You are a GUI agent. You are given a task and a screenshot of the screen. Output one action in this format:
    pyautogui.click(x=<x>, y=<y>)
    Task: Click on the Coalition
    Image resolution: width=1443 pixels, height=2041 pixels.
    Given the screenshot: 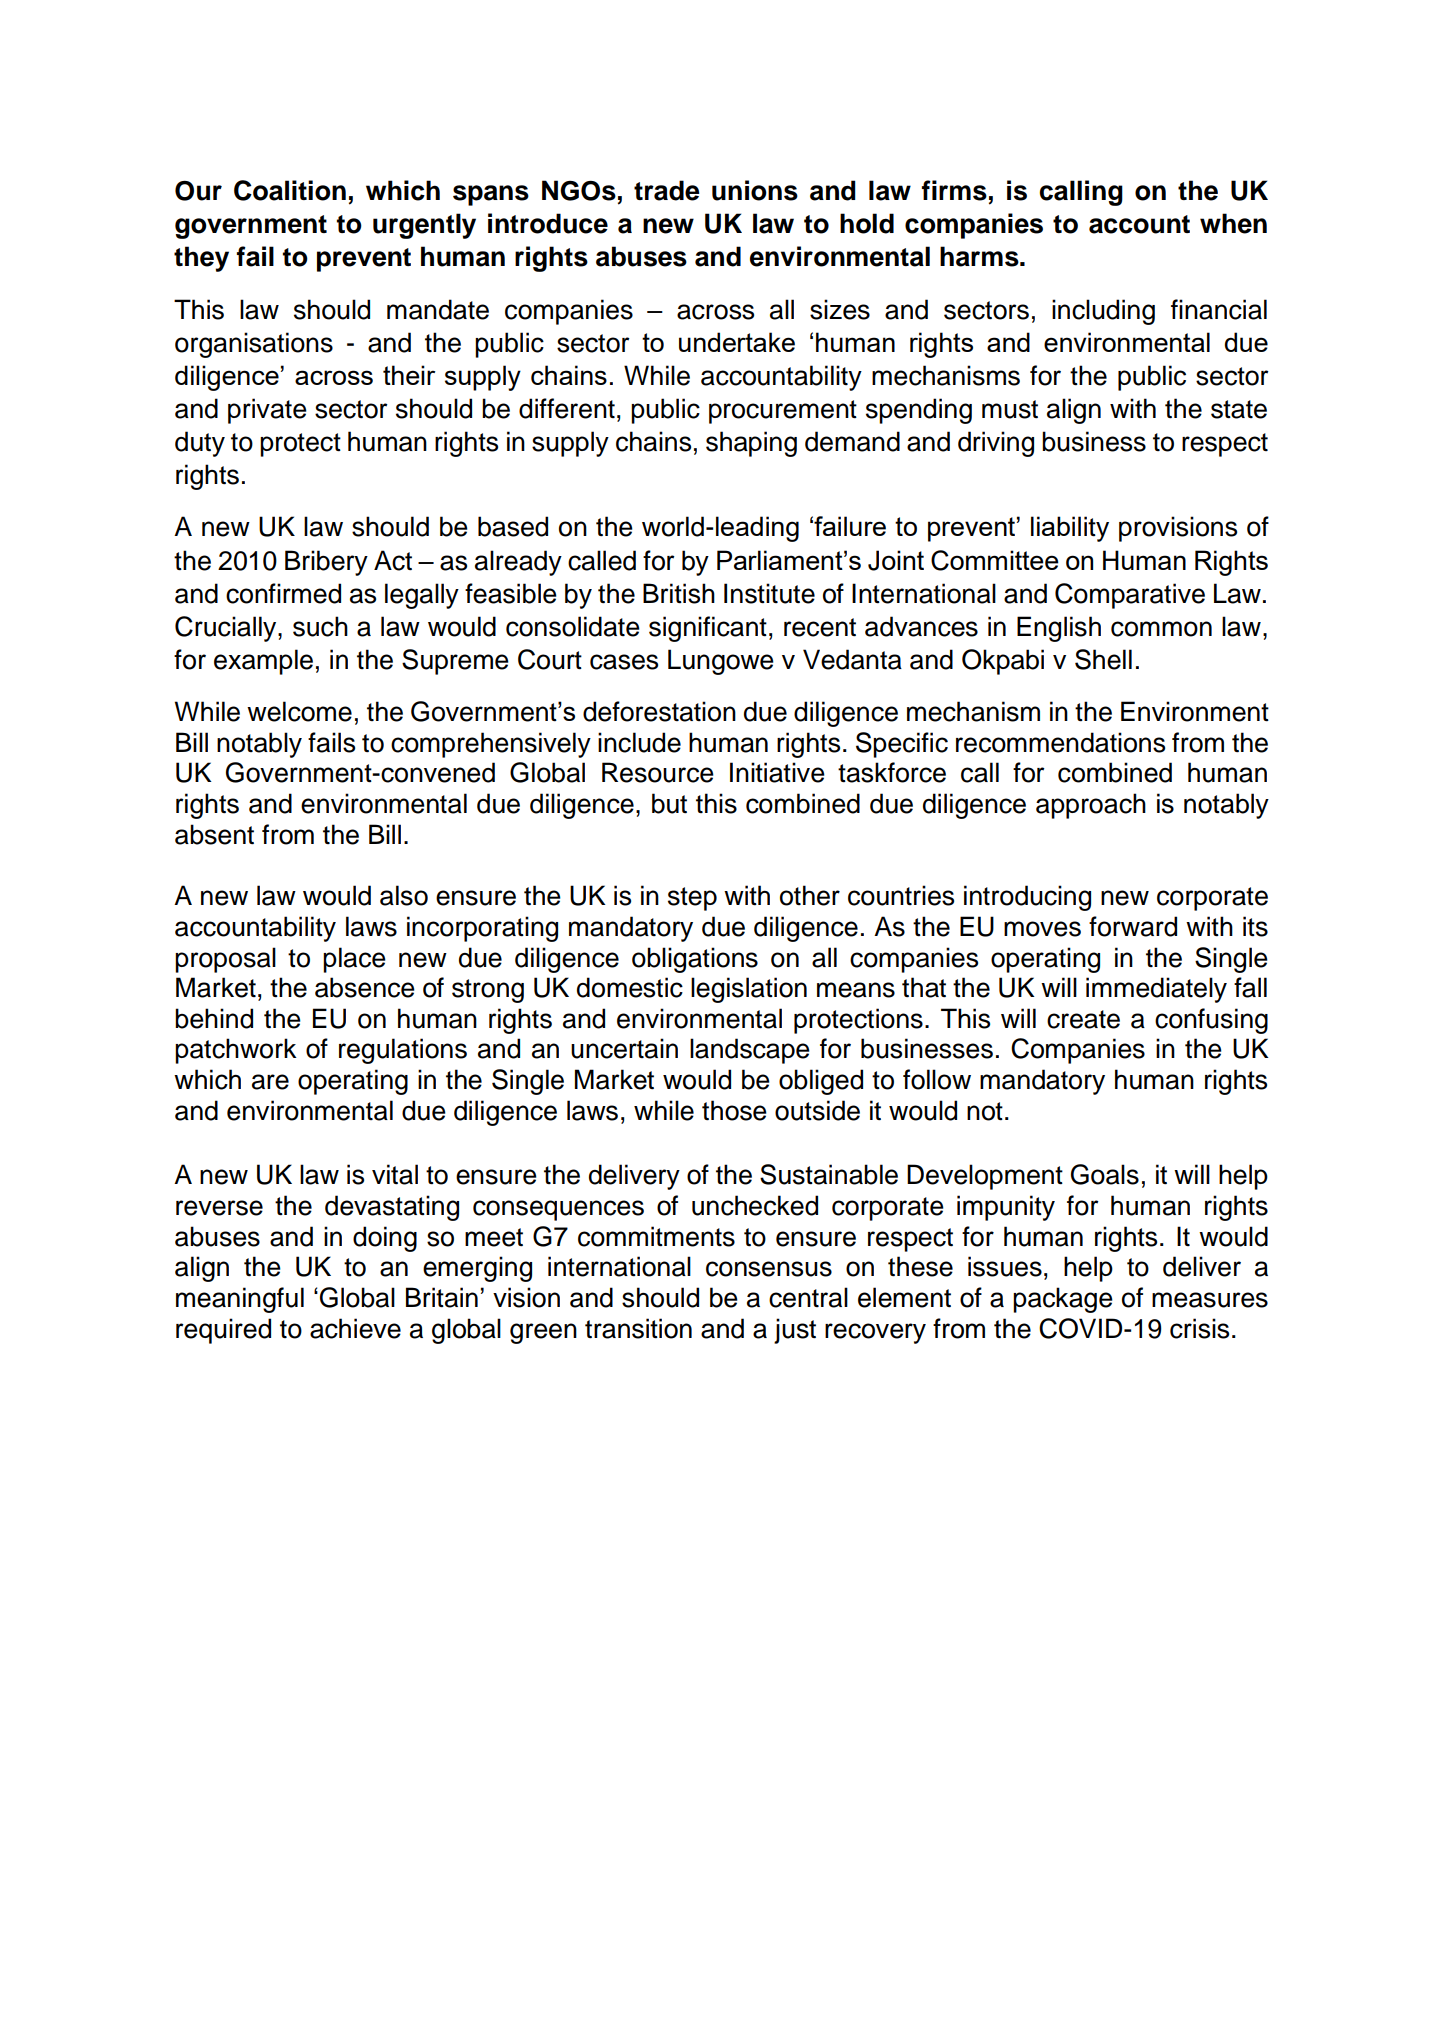 What is the action you would take?
    pyautogui.click(x=290, y=190)
